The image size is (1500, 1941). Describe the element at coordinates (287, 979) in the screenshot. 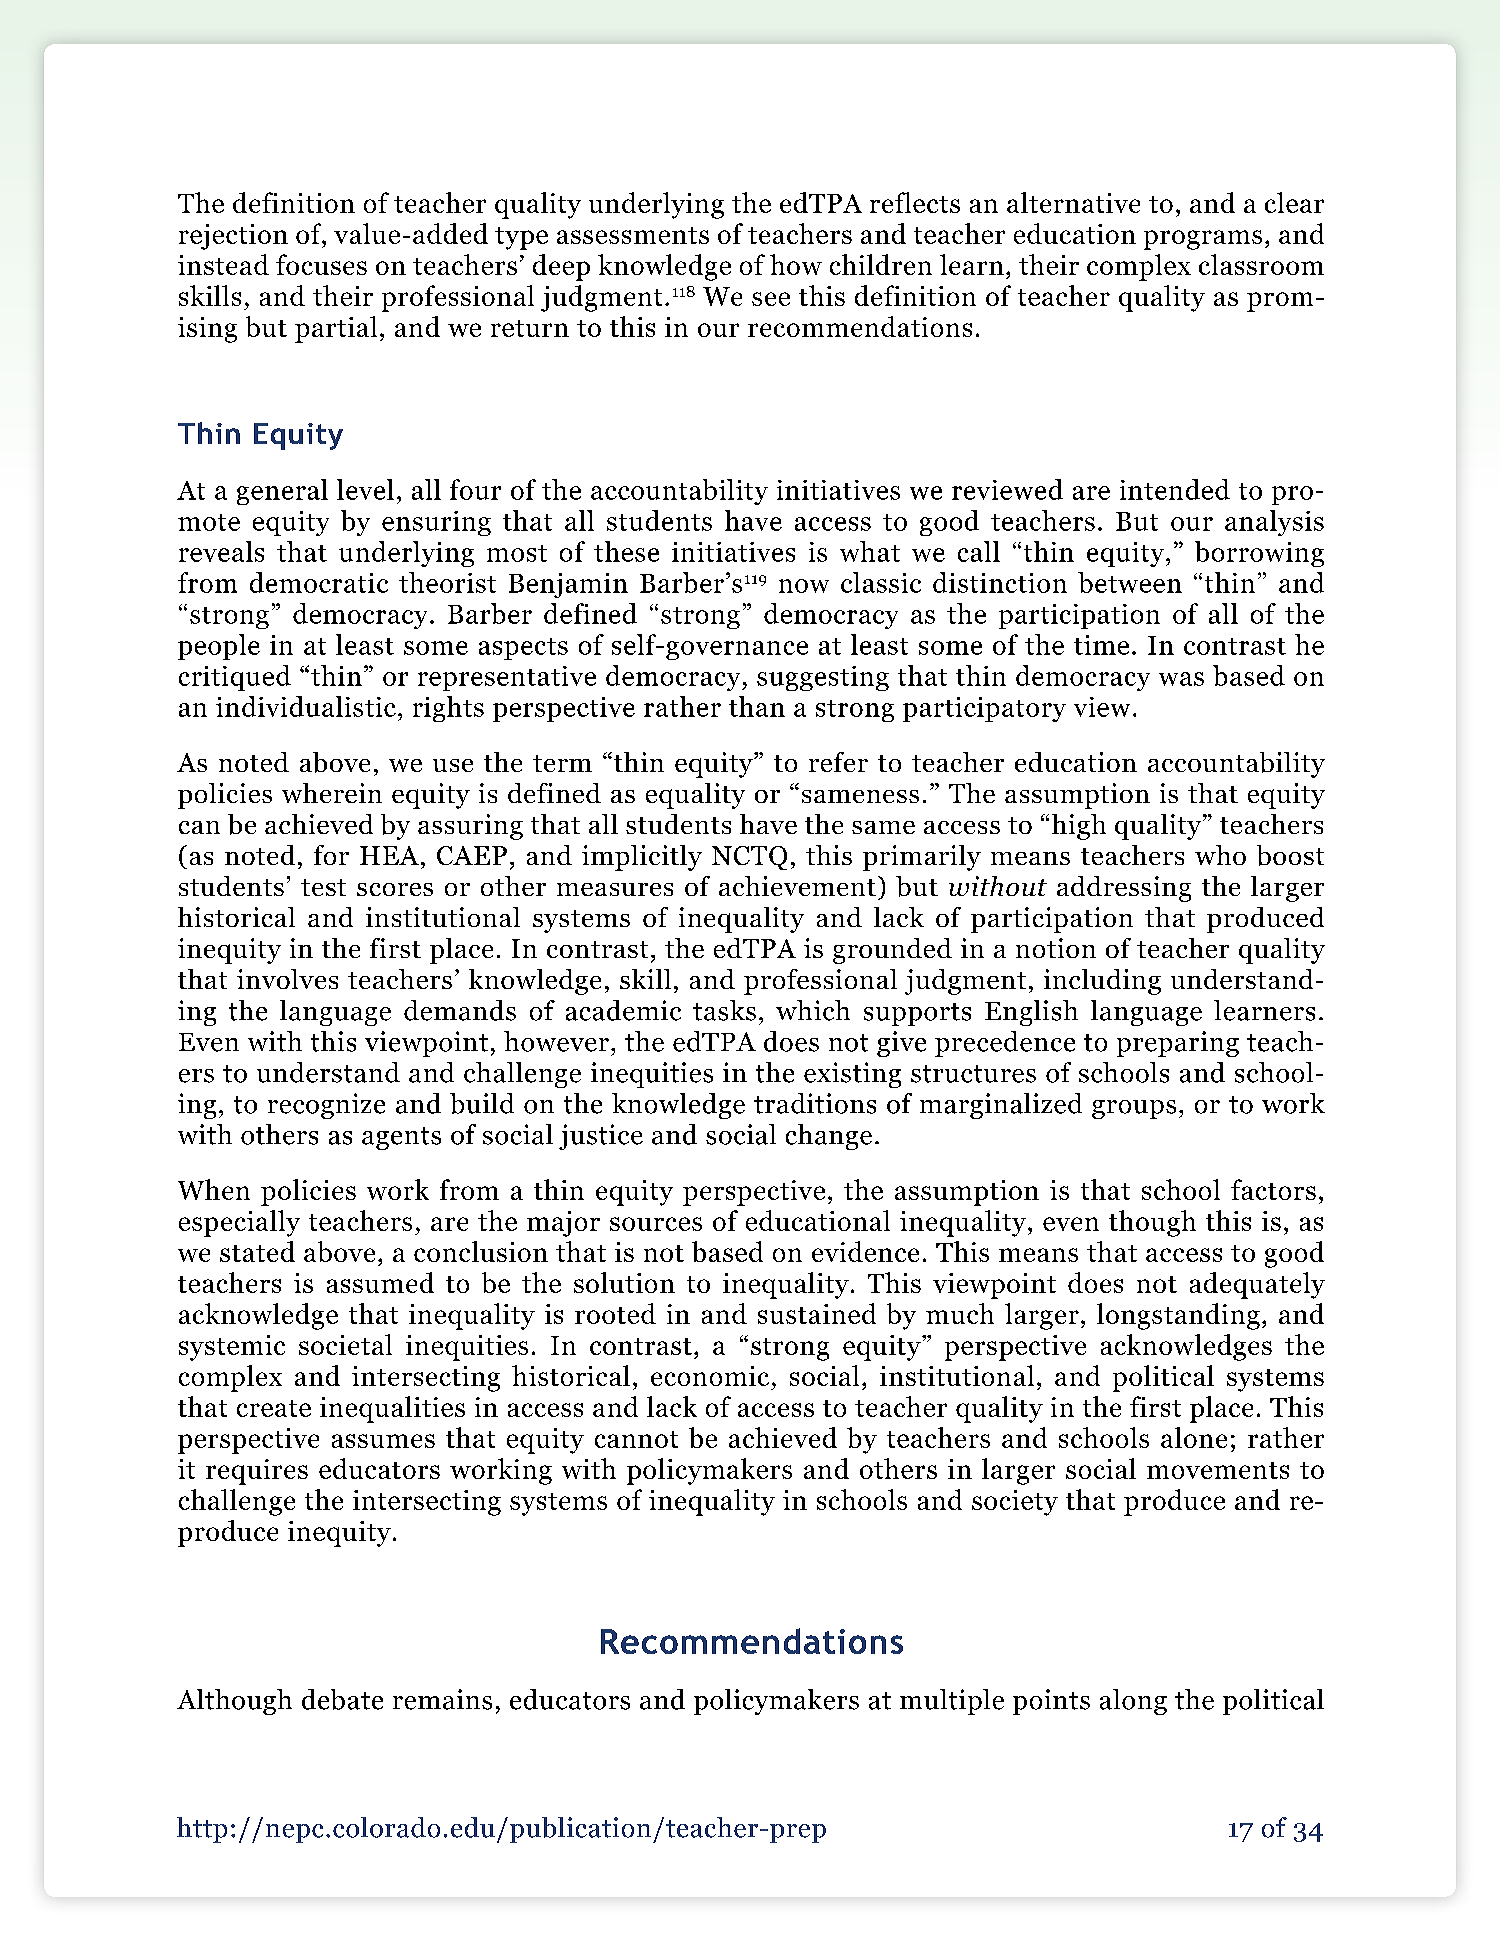

I see `involves` at that location.
